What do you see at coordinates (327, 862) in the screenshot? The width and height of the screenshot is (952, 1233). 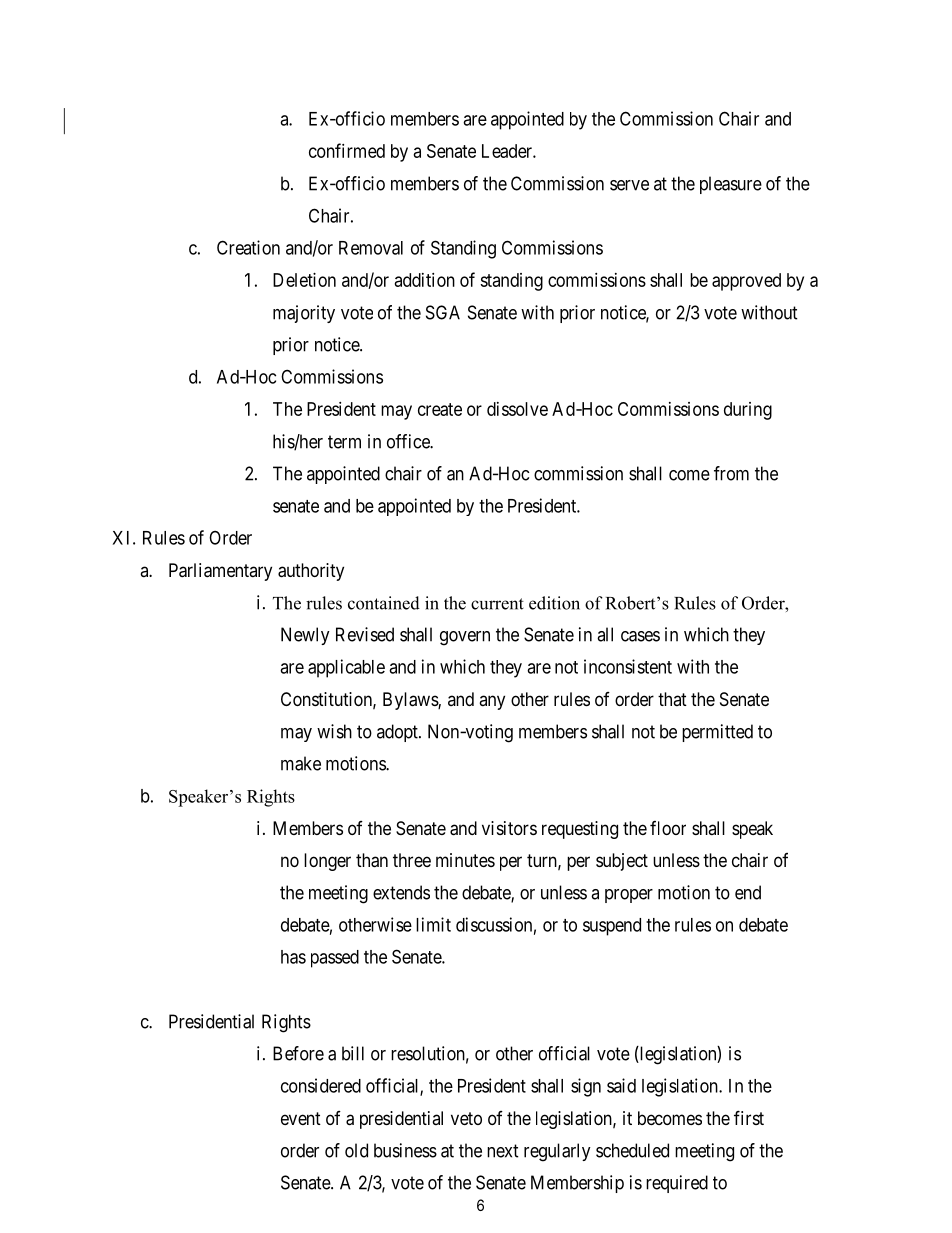 I see `longer` at bounding box center [327, 862].
